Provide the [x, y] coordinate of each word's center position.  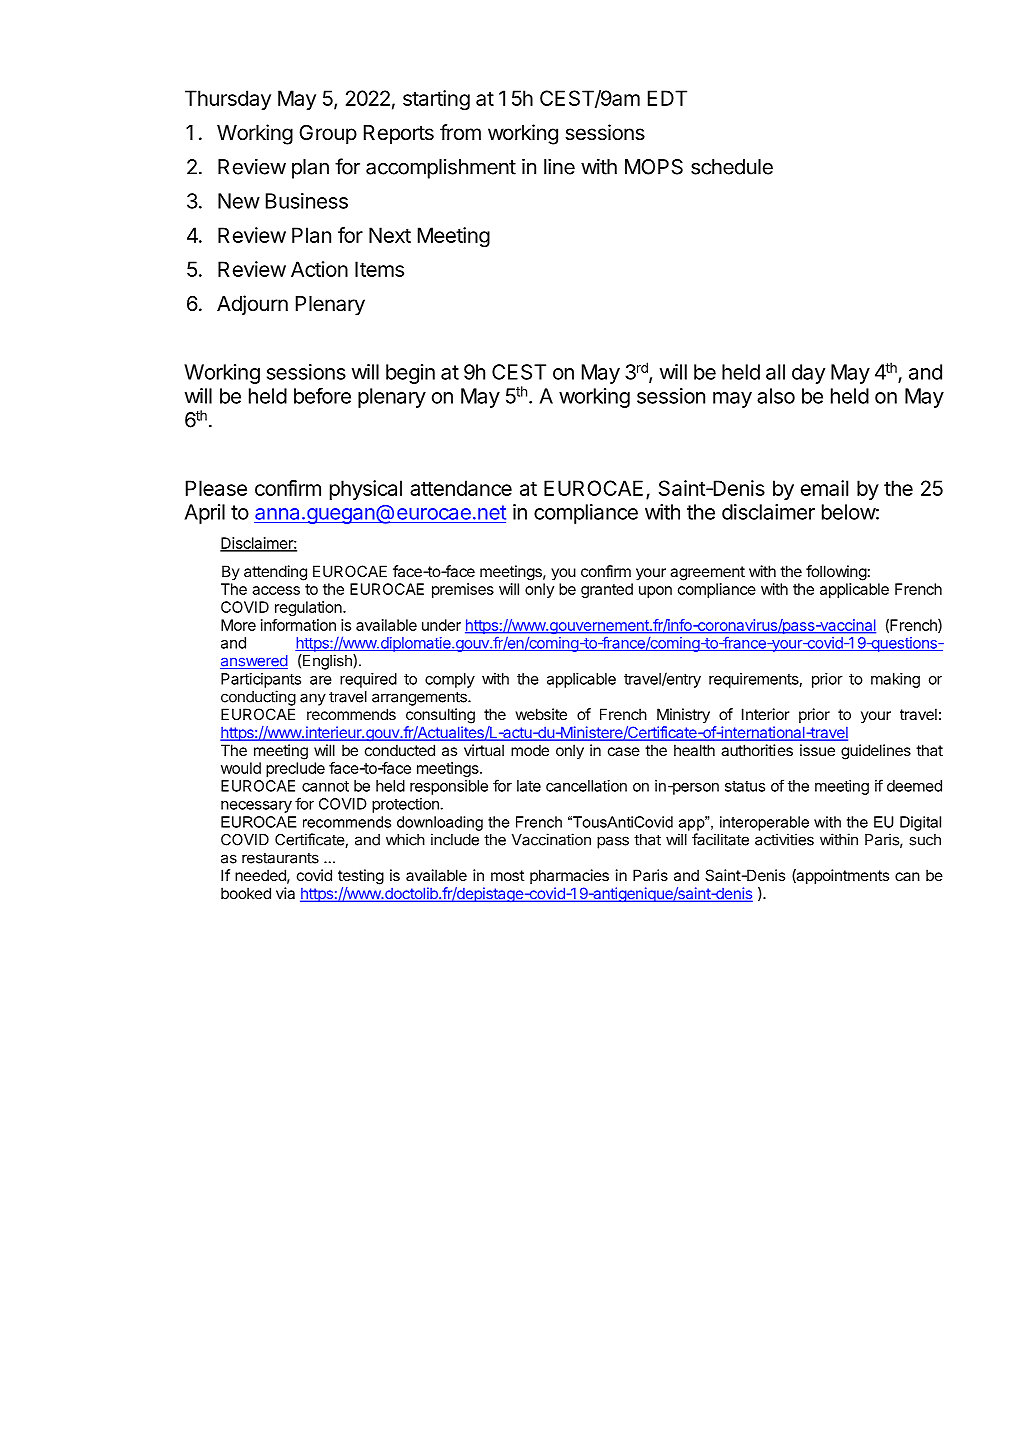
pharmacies [569, 876]
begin [410, 374]
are [321, 680]
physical [366, 490]
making [895, 680]
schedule [732, 167]
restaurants [280, 858]
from [460, 132]
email [824, 488]
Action [319, 269]
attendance [461, 488]
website [541, 714]
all [775, 372]
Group [328, 134]
